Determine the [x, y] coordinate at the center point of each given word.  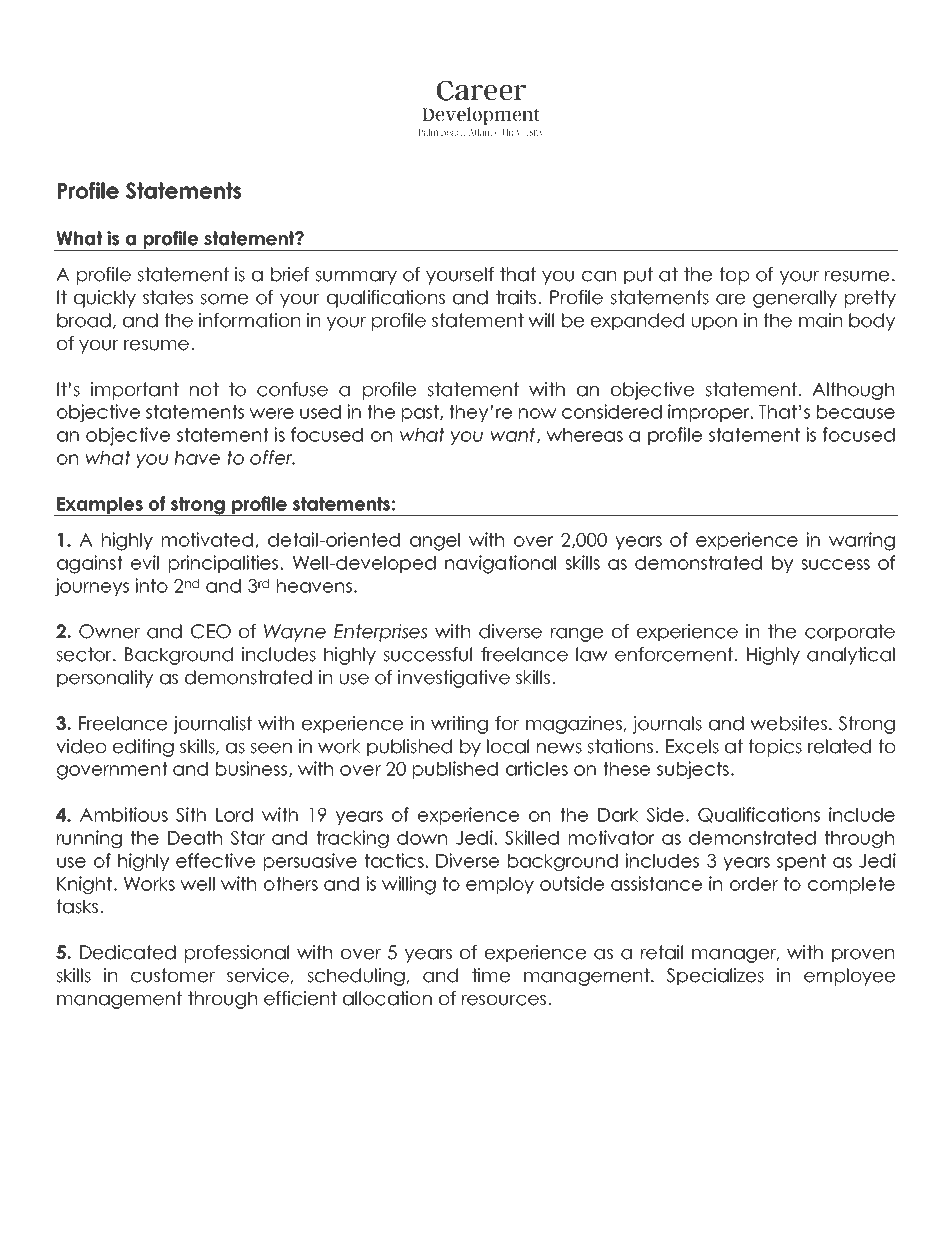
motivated [209, 540]
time [491, 975]
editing [143, 748]
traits [517, 297]
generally [795, 299]
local [508, 746]
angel [435, 542]
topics [775, 748]
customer [173, 975]
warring [862, 541]
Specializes [715, 977]
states [168, 297]
